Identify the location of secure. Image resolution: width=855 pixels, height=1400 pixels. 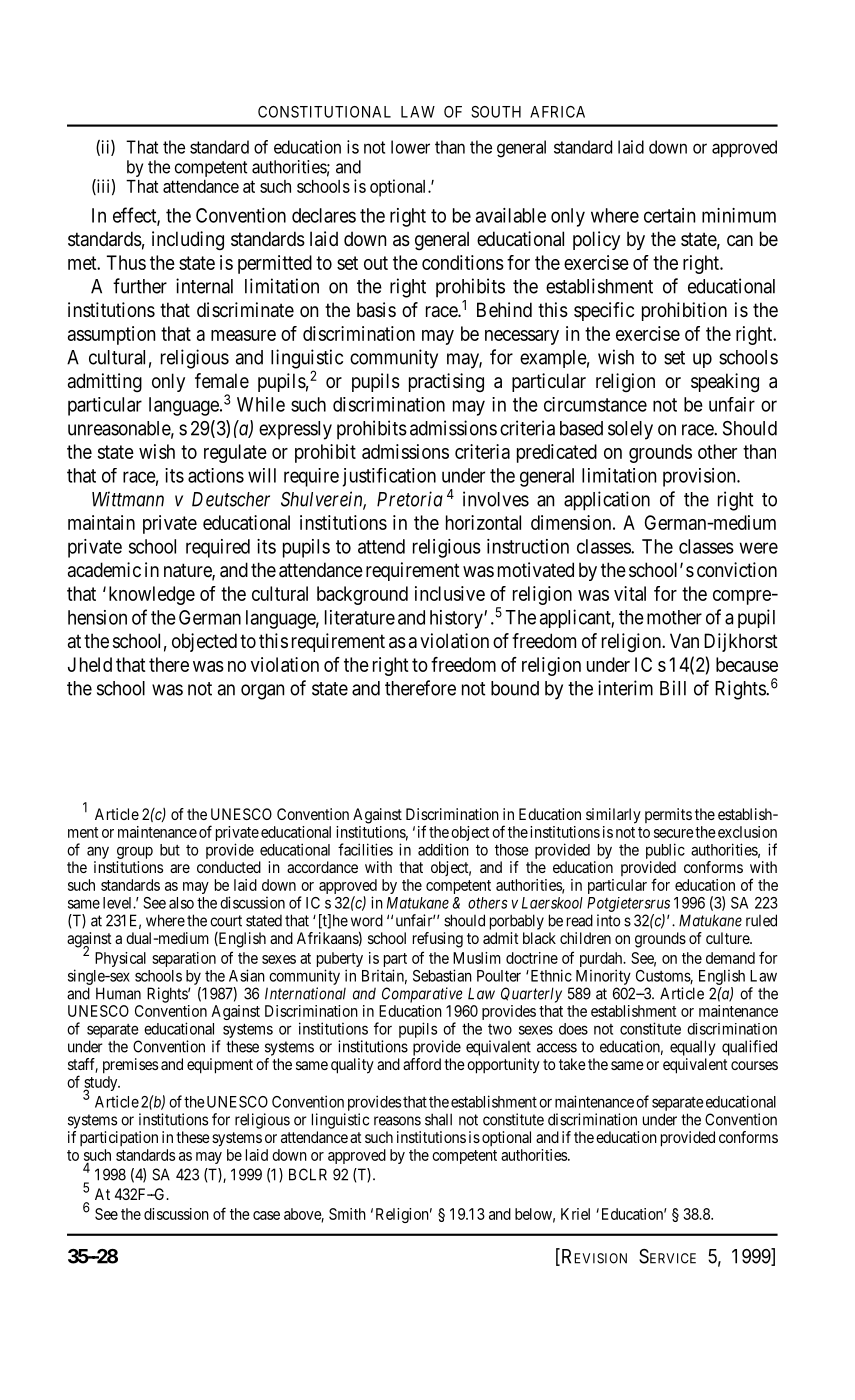
(674, 833).
